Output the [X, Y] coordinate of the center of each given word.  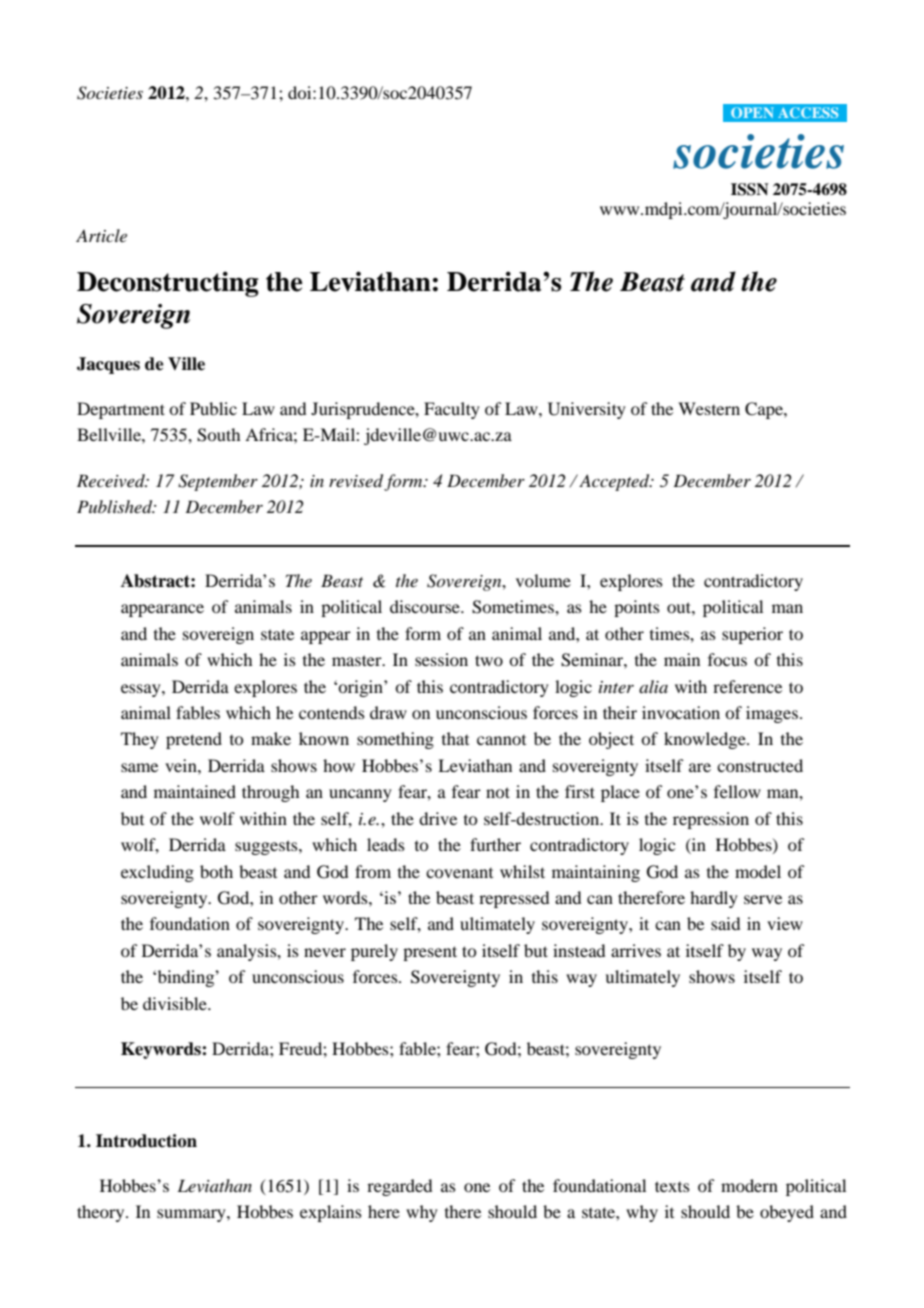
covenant [459, 873]
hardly [714, 899]
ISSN [749, 189]
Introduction [146, 1141]
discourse [426, 606]
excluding [157, 873]
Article [101, 235]
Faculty [452, 410]
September [218, 482]
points [637, 608]
